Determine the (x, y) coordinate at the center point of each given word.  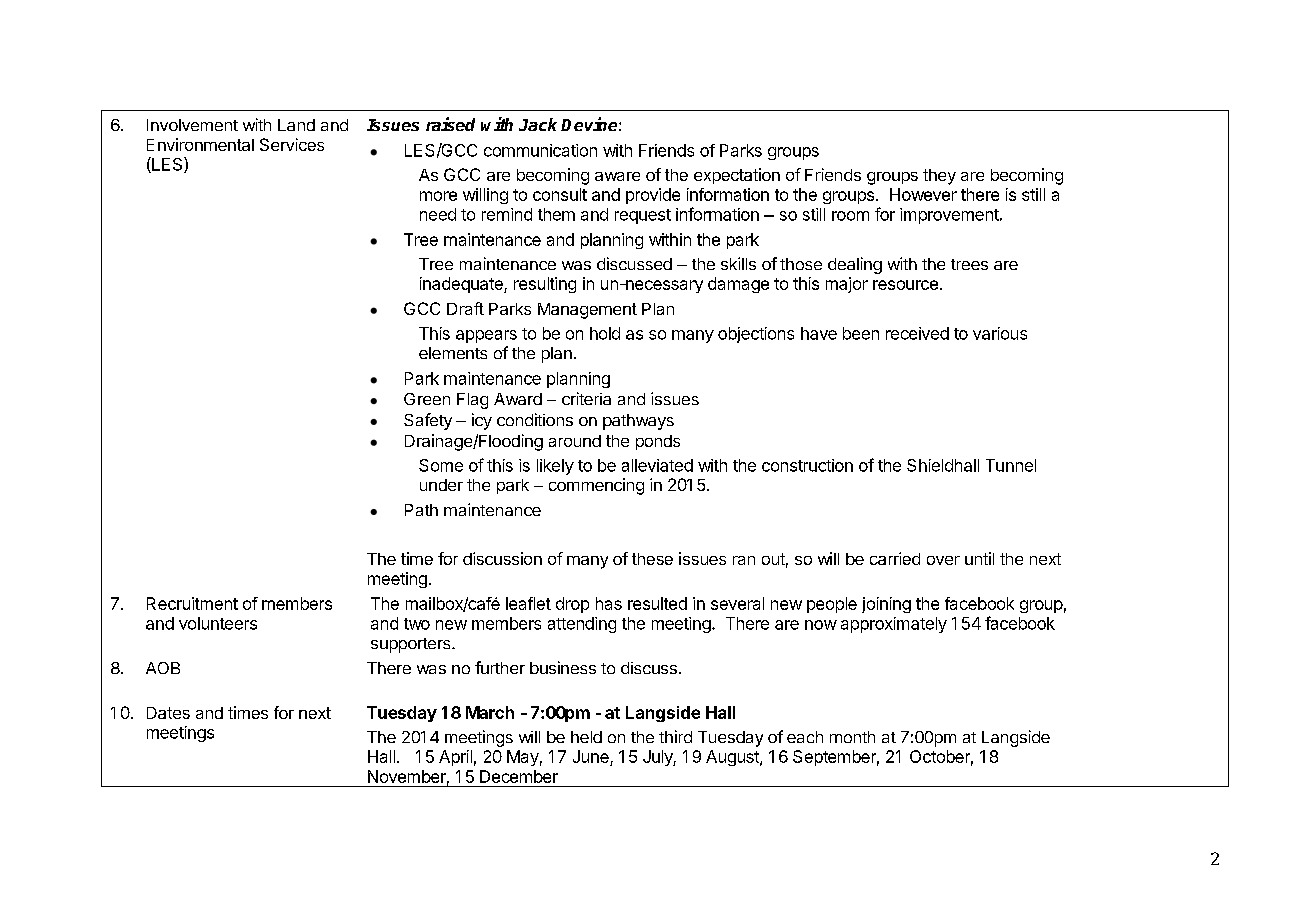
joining (886, 605)
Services (292, 144)
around (575, 441)
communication (540, 150)
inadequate (462, 285)
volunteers (218, 623)
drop (572, 605)
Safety (428, 421)
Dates (168, 713)
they (939, 177)
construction (807, 465)
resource (905, 285)
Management (587, 311)
